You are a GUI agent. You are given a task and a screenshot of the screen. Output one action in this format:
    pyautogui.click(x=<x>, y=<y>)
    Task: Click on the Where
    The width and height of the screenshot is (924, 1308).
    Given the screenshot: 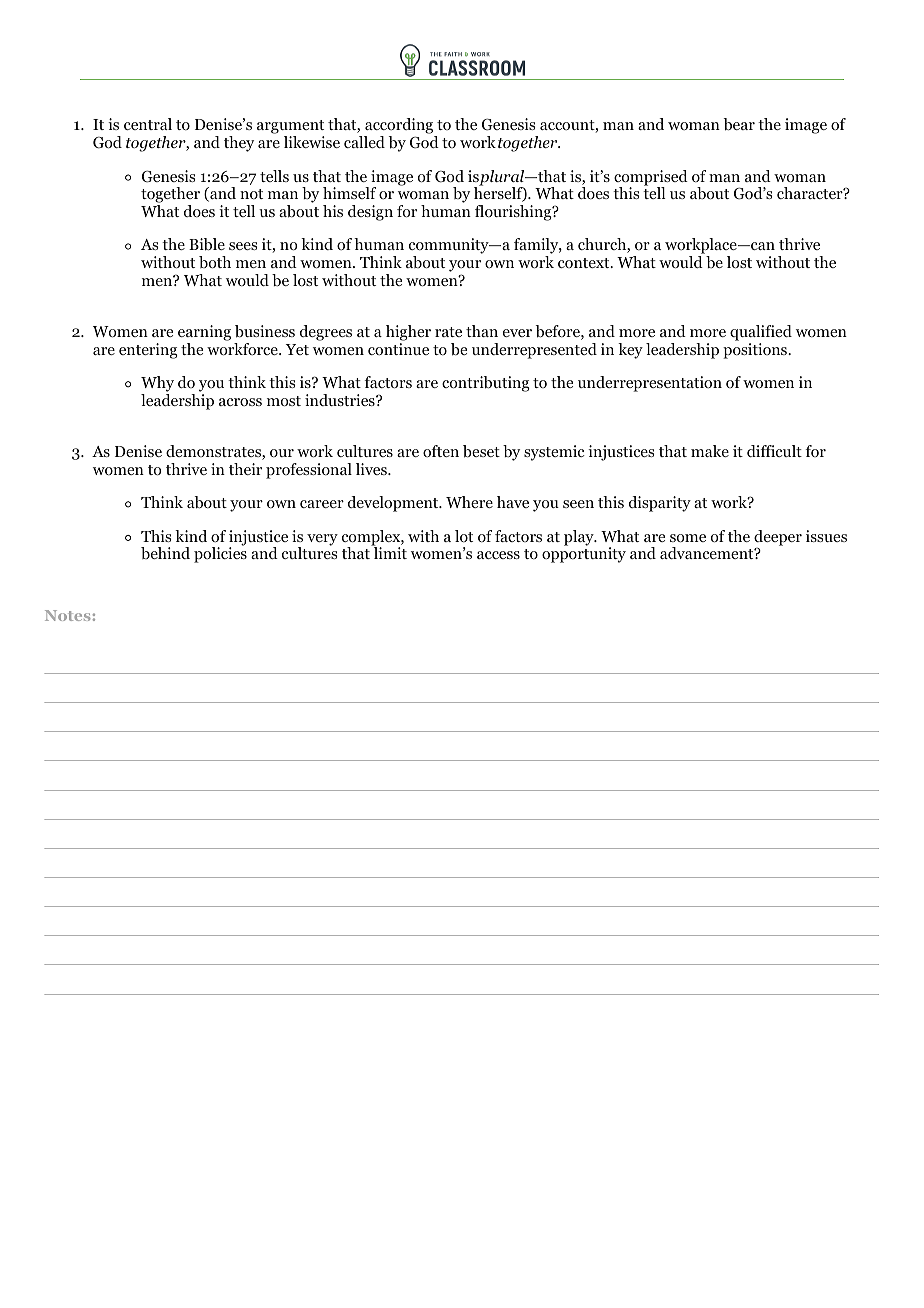 What is the action you would take?
    pyautogui.click(x=469, y=502)
